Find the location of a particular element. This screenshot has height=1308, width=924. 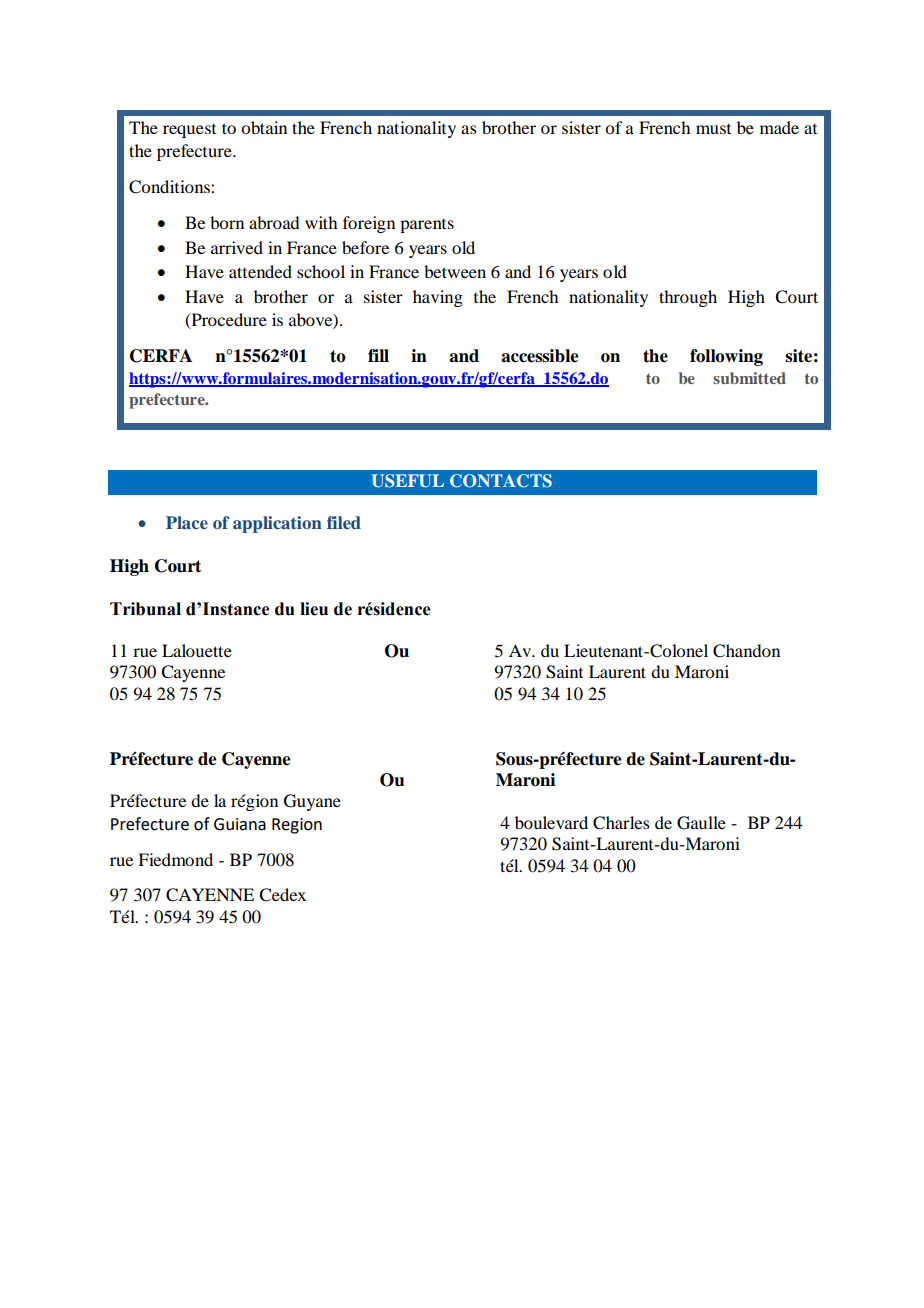

request is located at coordinates (189, 131).
